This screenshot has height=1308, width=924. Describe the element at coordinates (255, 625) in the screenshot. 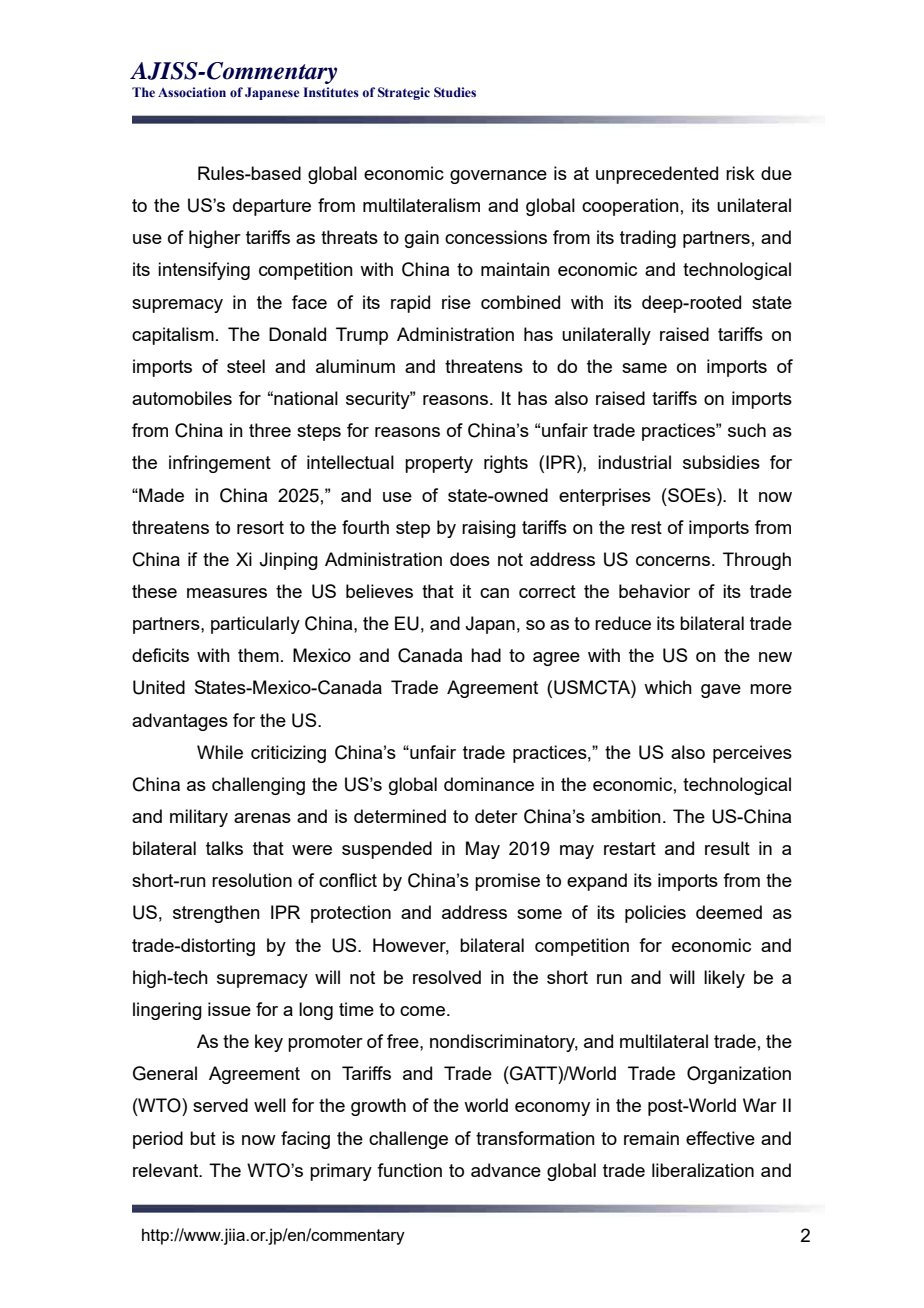

I see `particularly` at that location.
